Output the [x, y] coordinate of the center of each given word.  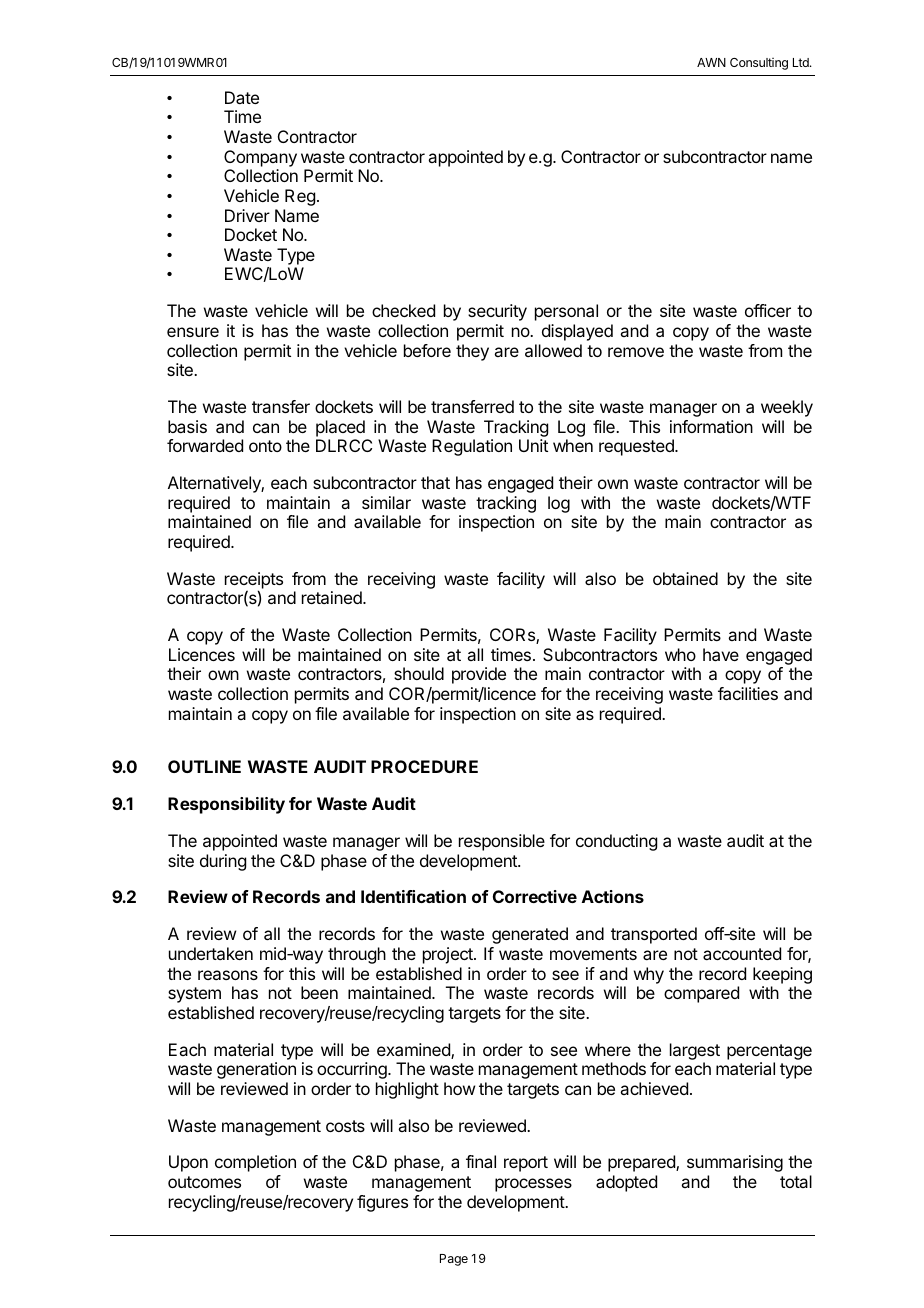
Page [454, 1260]
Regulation [472, 447]
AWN [711, 62]
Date [242, 97]
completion [255, 1163]
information [711, 426]
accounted [742, 953]
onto [265, 446]
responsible [502, 842]
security [497, 312]
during [223, 862]
